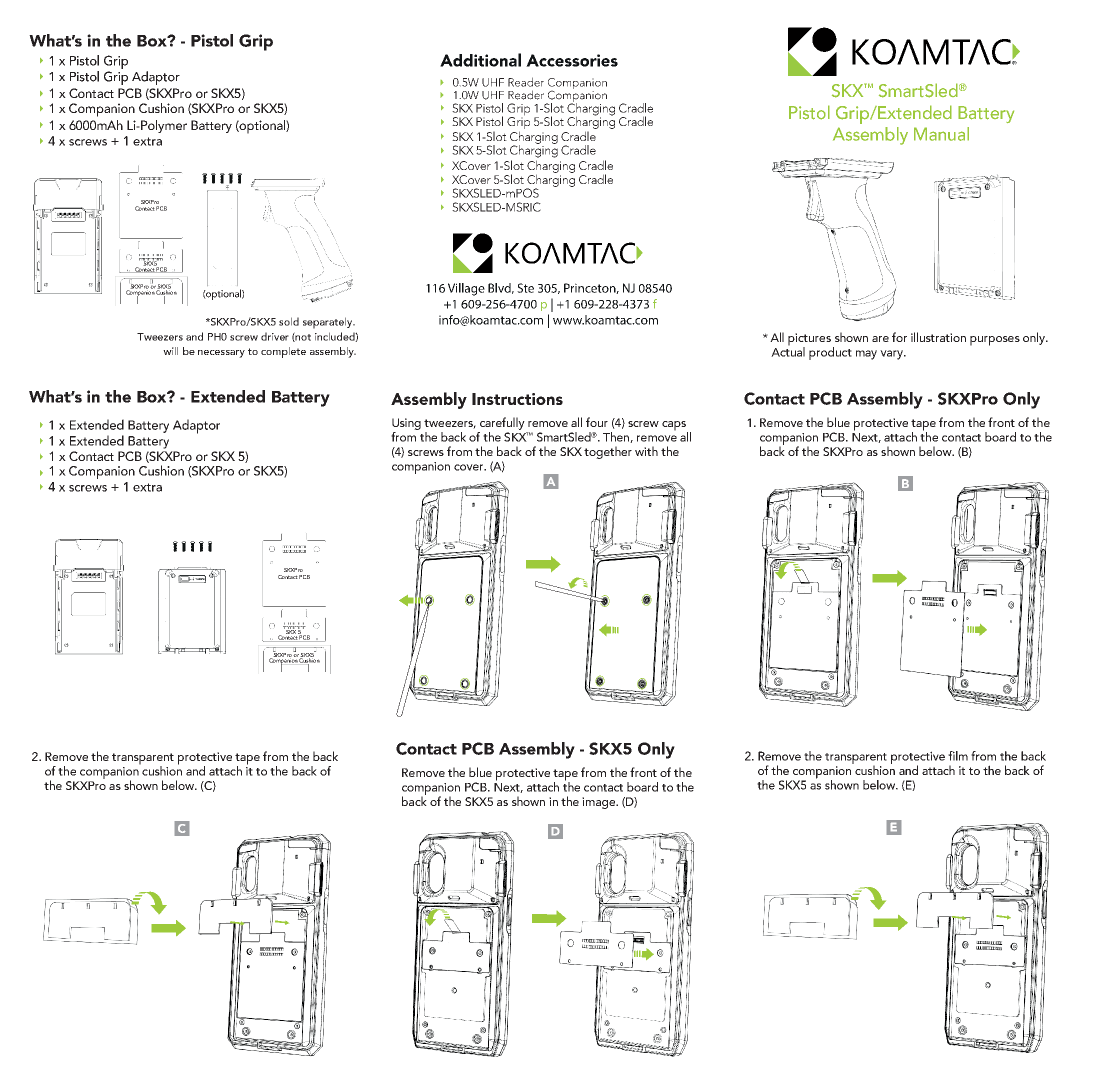  Describe the element at coordinates (143, 760) in the screenshot. I see `transparent` at that location.
